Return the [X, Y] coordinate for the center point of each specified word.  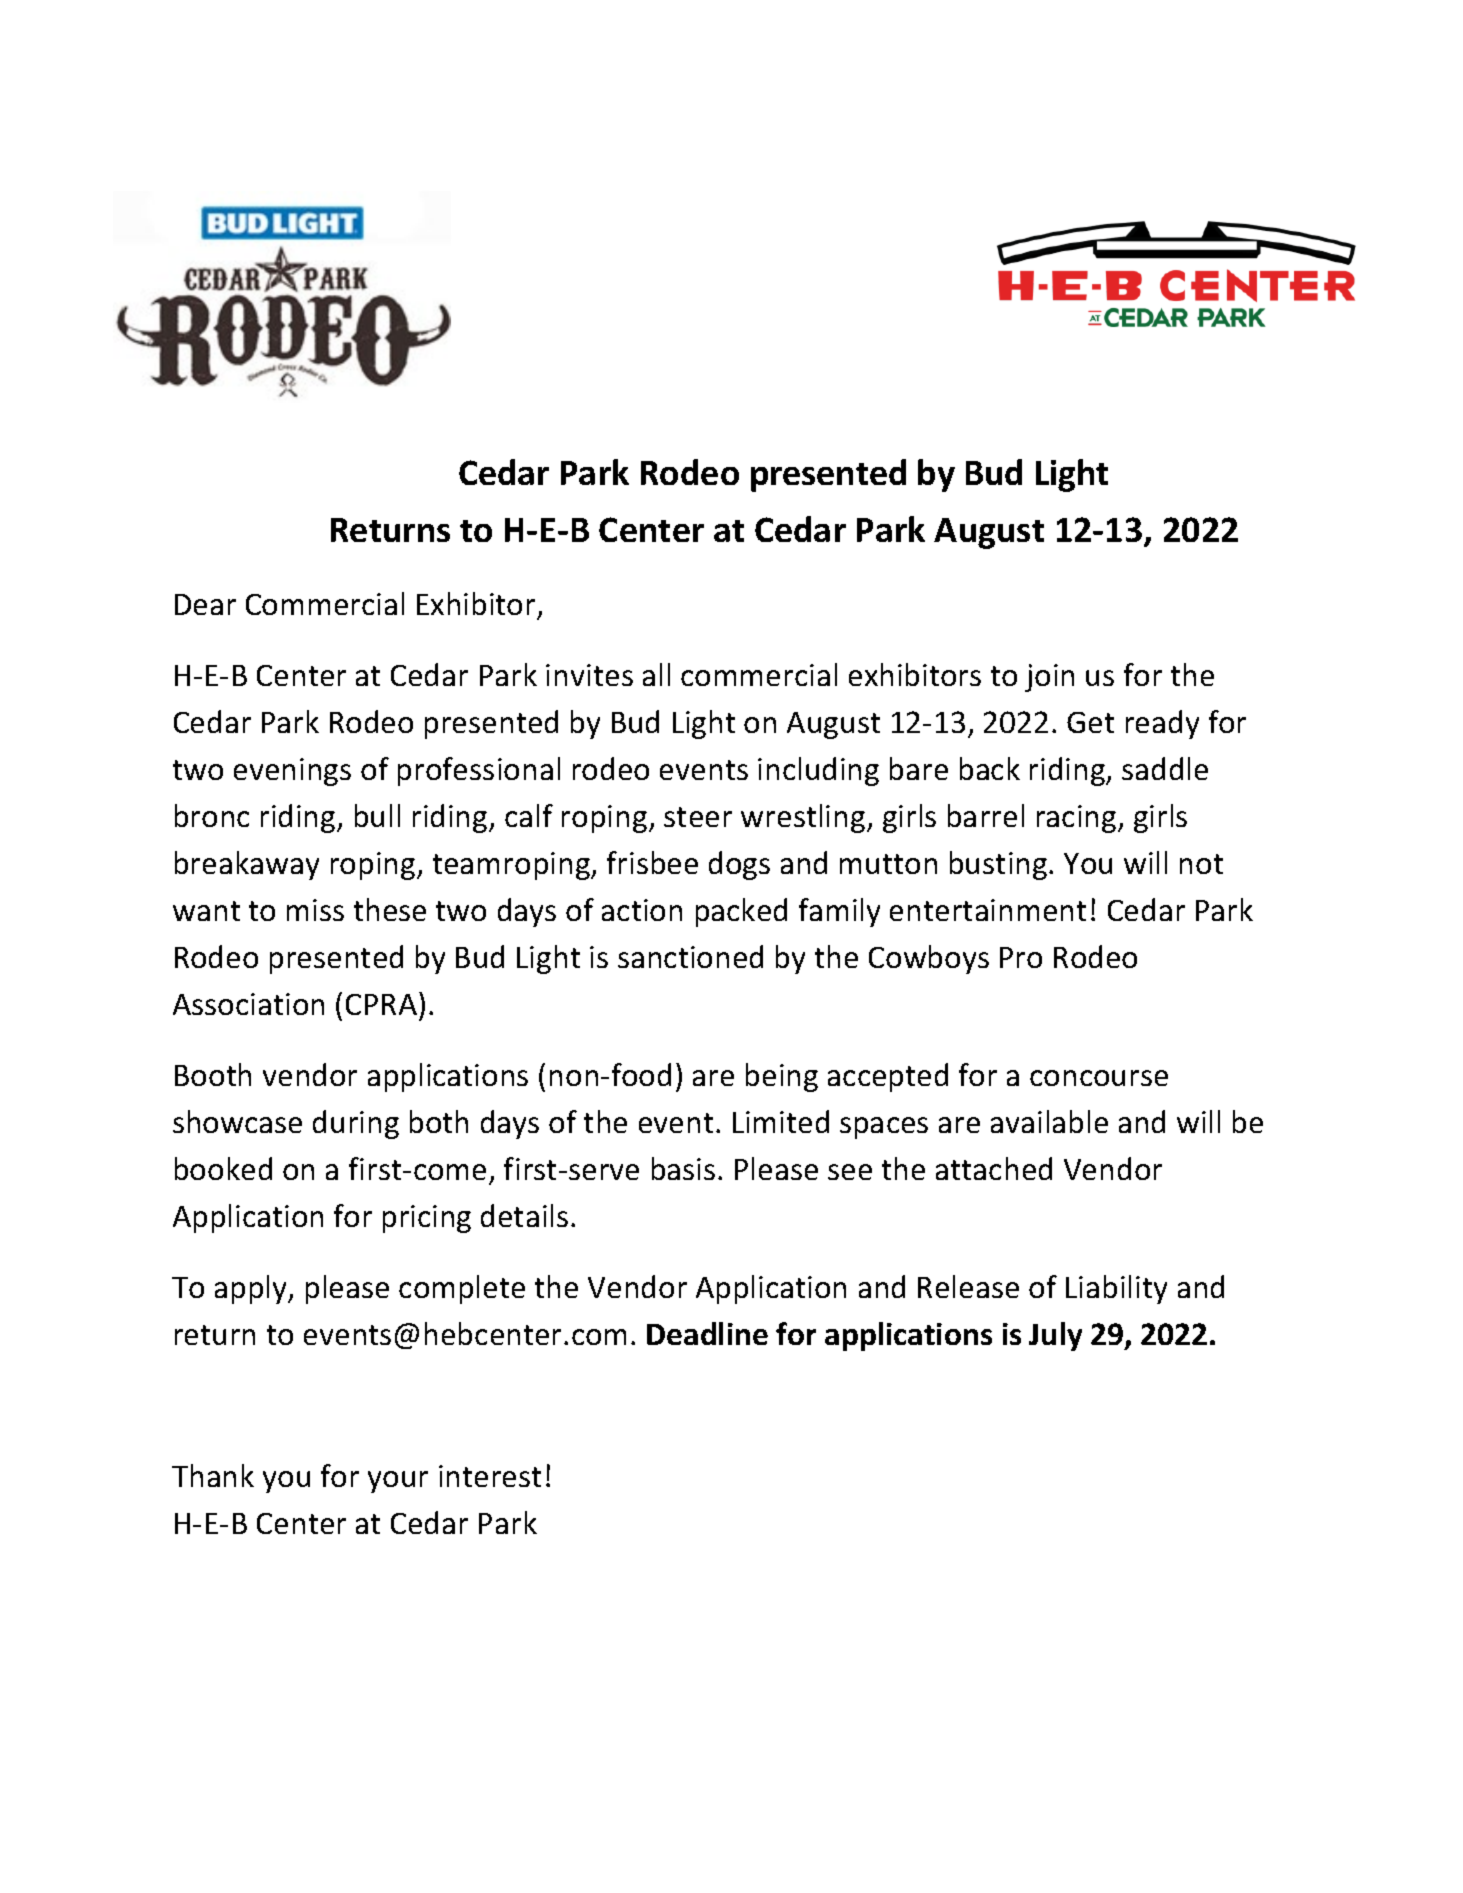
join [1049, 678]
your [398, 1482]
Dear [205, 604]
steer [698, 817]
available [1049, 1121]
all [656, 674]
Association [248, 1004]
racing [1078, 819]
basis [683, 1168]
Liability [1116, 1289]
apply [252, 1289]
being [782, 1077]
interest [490, 1476]
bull [377, 815]
